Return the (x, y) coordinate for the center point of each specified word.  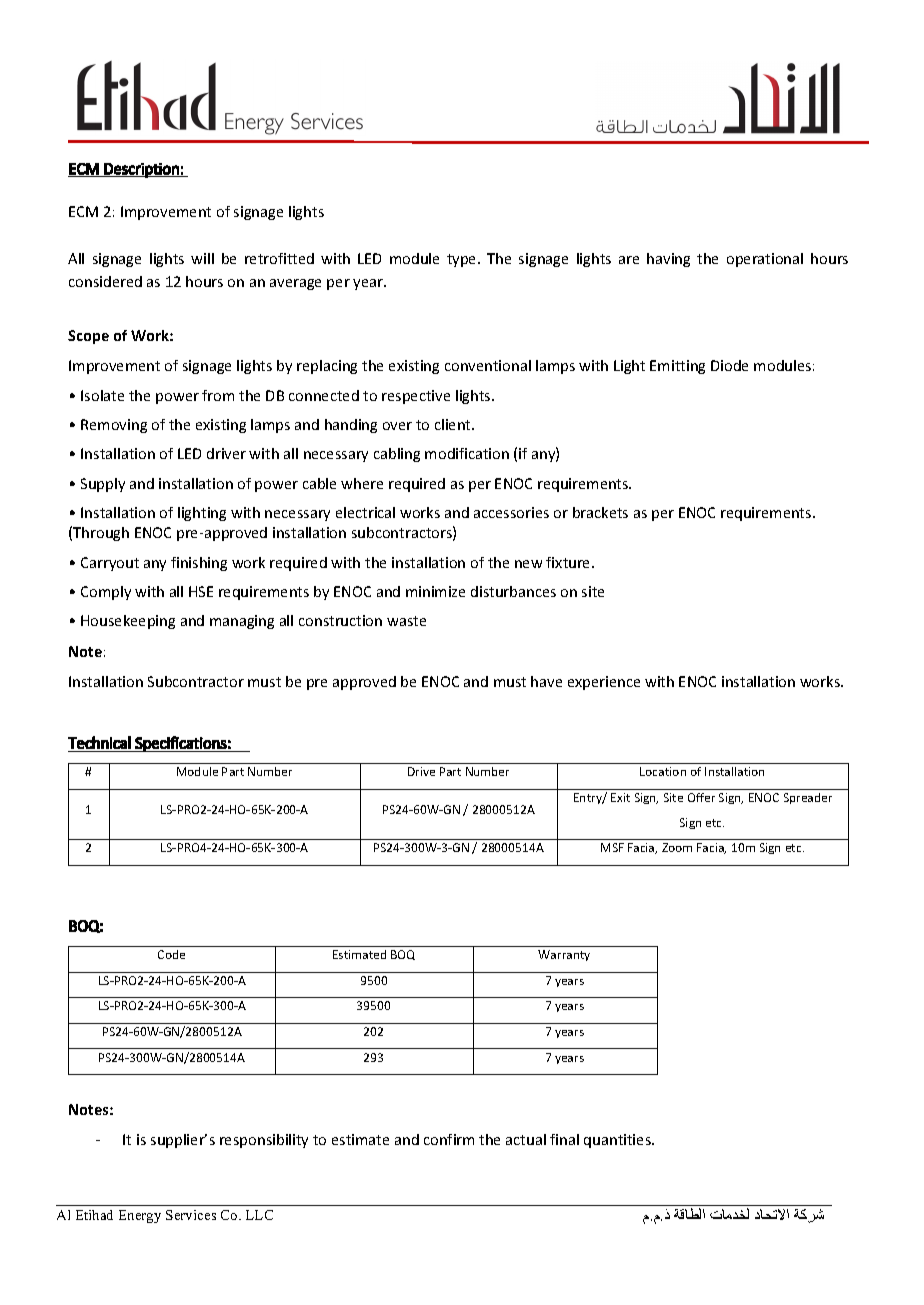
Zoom (677, 847)
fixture (569, 562)
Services (191, 1215)
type (463, 260)
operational (765, 260)
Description (142, 170)
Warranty (564, 955)
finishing (199, 564)
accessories (511, 512)
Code (171, 954)
